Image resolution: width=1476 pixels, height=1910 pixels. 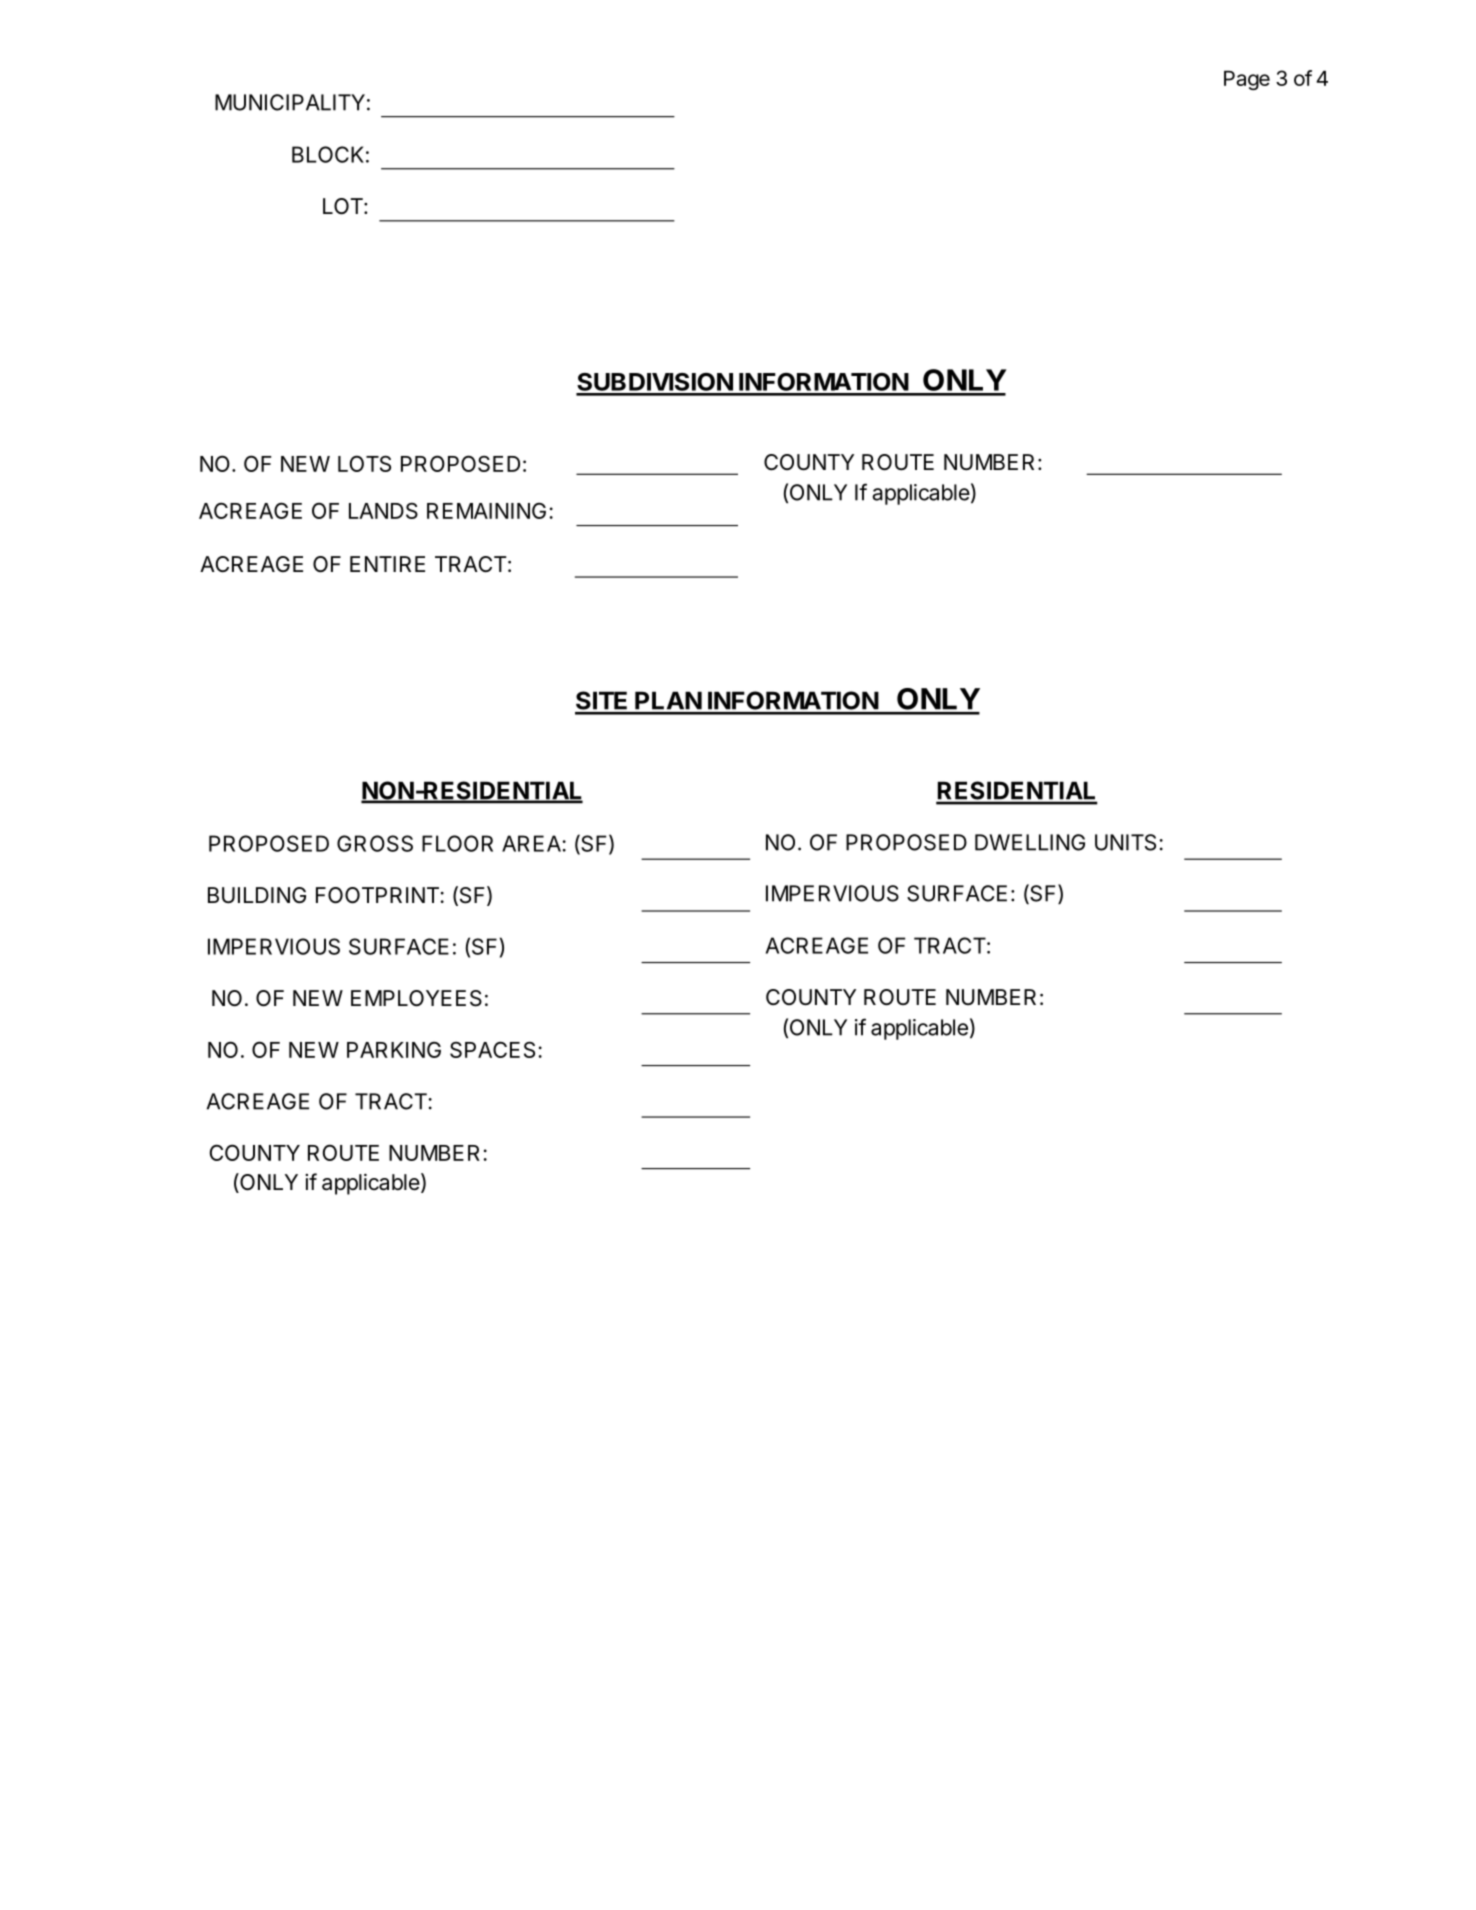 What do you see at coordinates (375, 843) in the page?
I see `GROSS` at bounding box center [375, 843].
